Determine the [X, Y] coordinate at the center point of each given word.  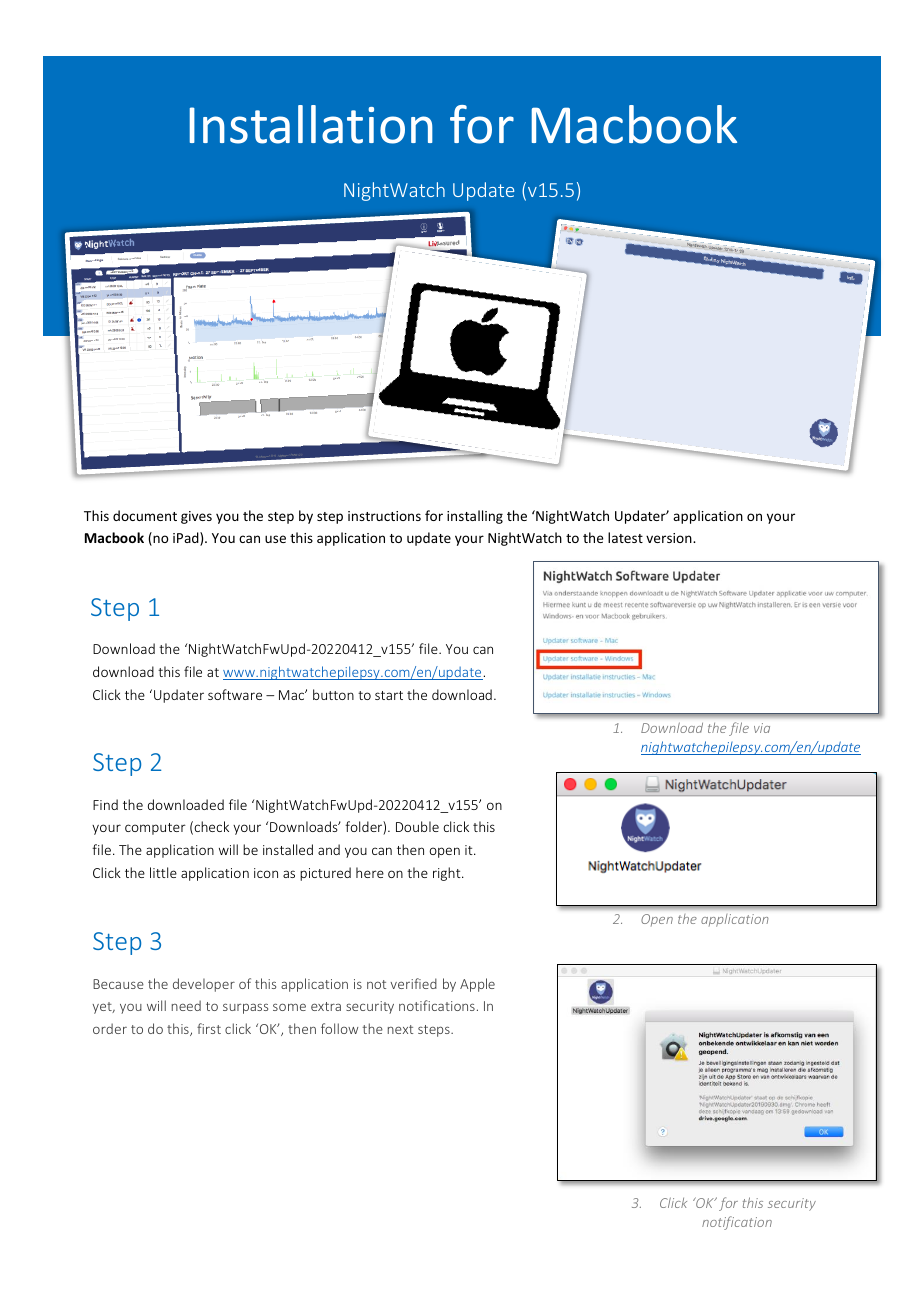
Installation [311, 124]
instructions [384, 516]
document [145, 515]
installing [475, 517]
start [389, 695]
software [235, 694]
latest [625, 537]
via [762, 728]
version [670, 538]
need [186, 1005]
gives [196, 517]
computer [155, 829]
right [448, 874]
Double [417, 826]
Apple [477, 985]
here [370, 872]
